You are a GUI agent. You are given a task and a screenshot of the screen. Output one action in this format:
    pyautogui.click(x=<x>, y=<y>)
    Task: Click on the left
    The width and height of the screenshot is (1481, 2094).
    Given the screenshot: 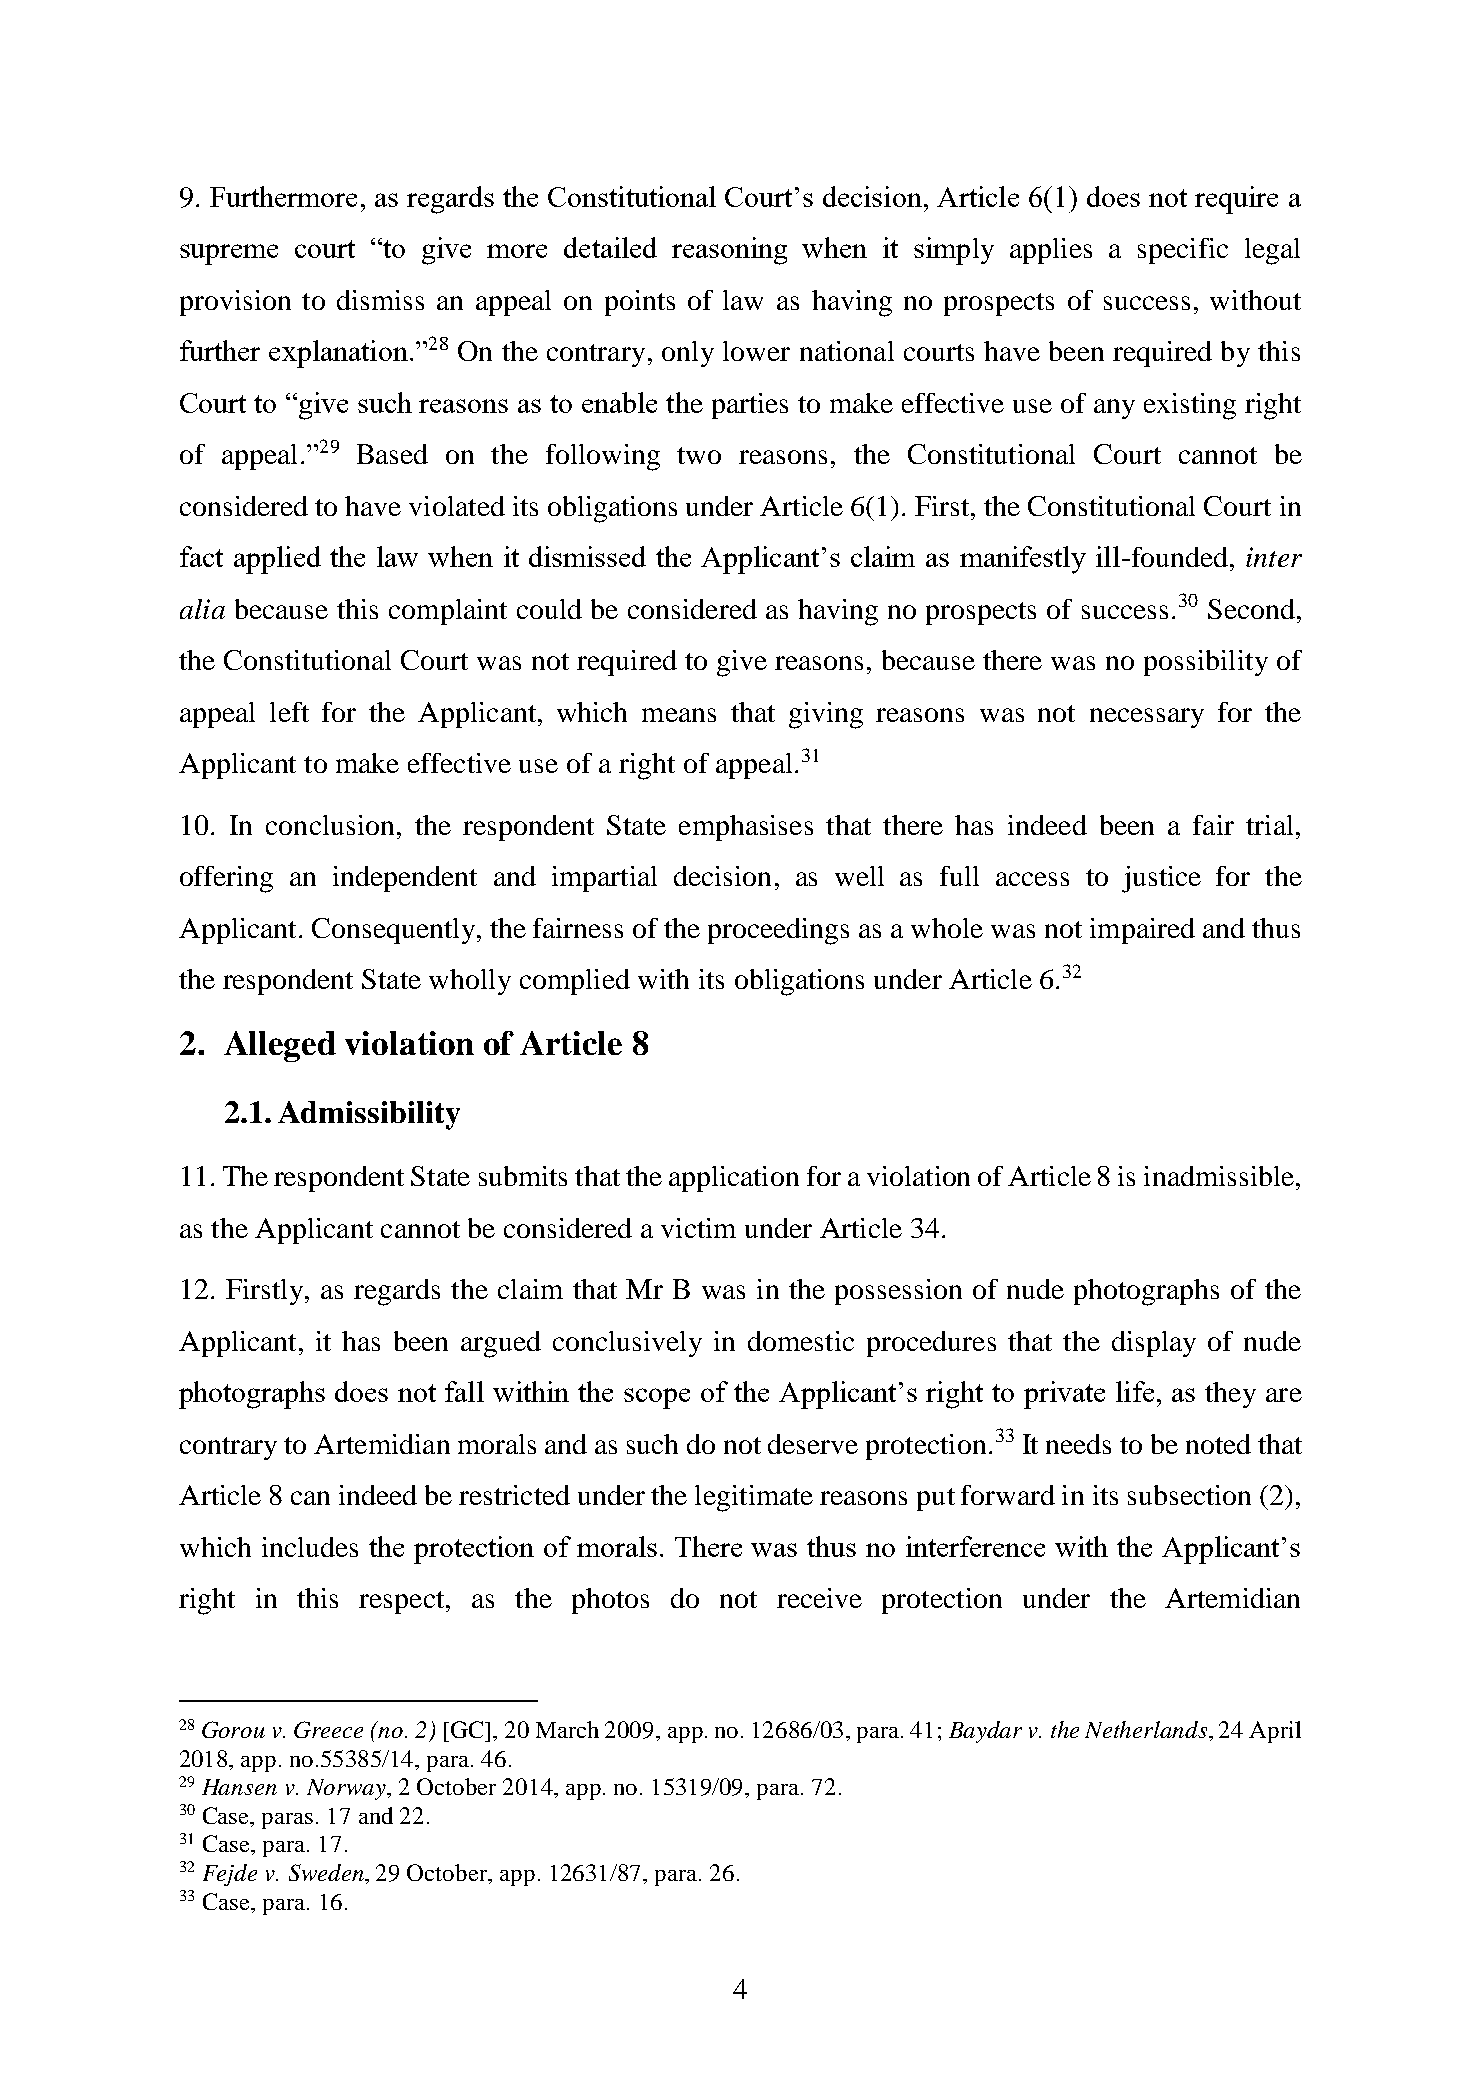 What is the action you would take?
    pyautogui.click(x=289, y=712)
